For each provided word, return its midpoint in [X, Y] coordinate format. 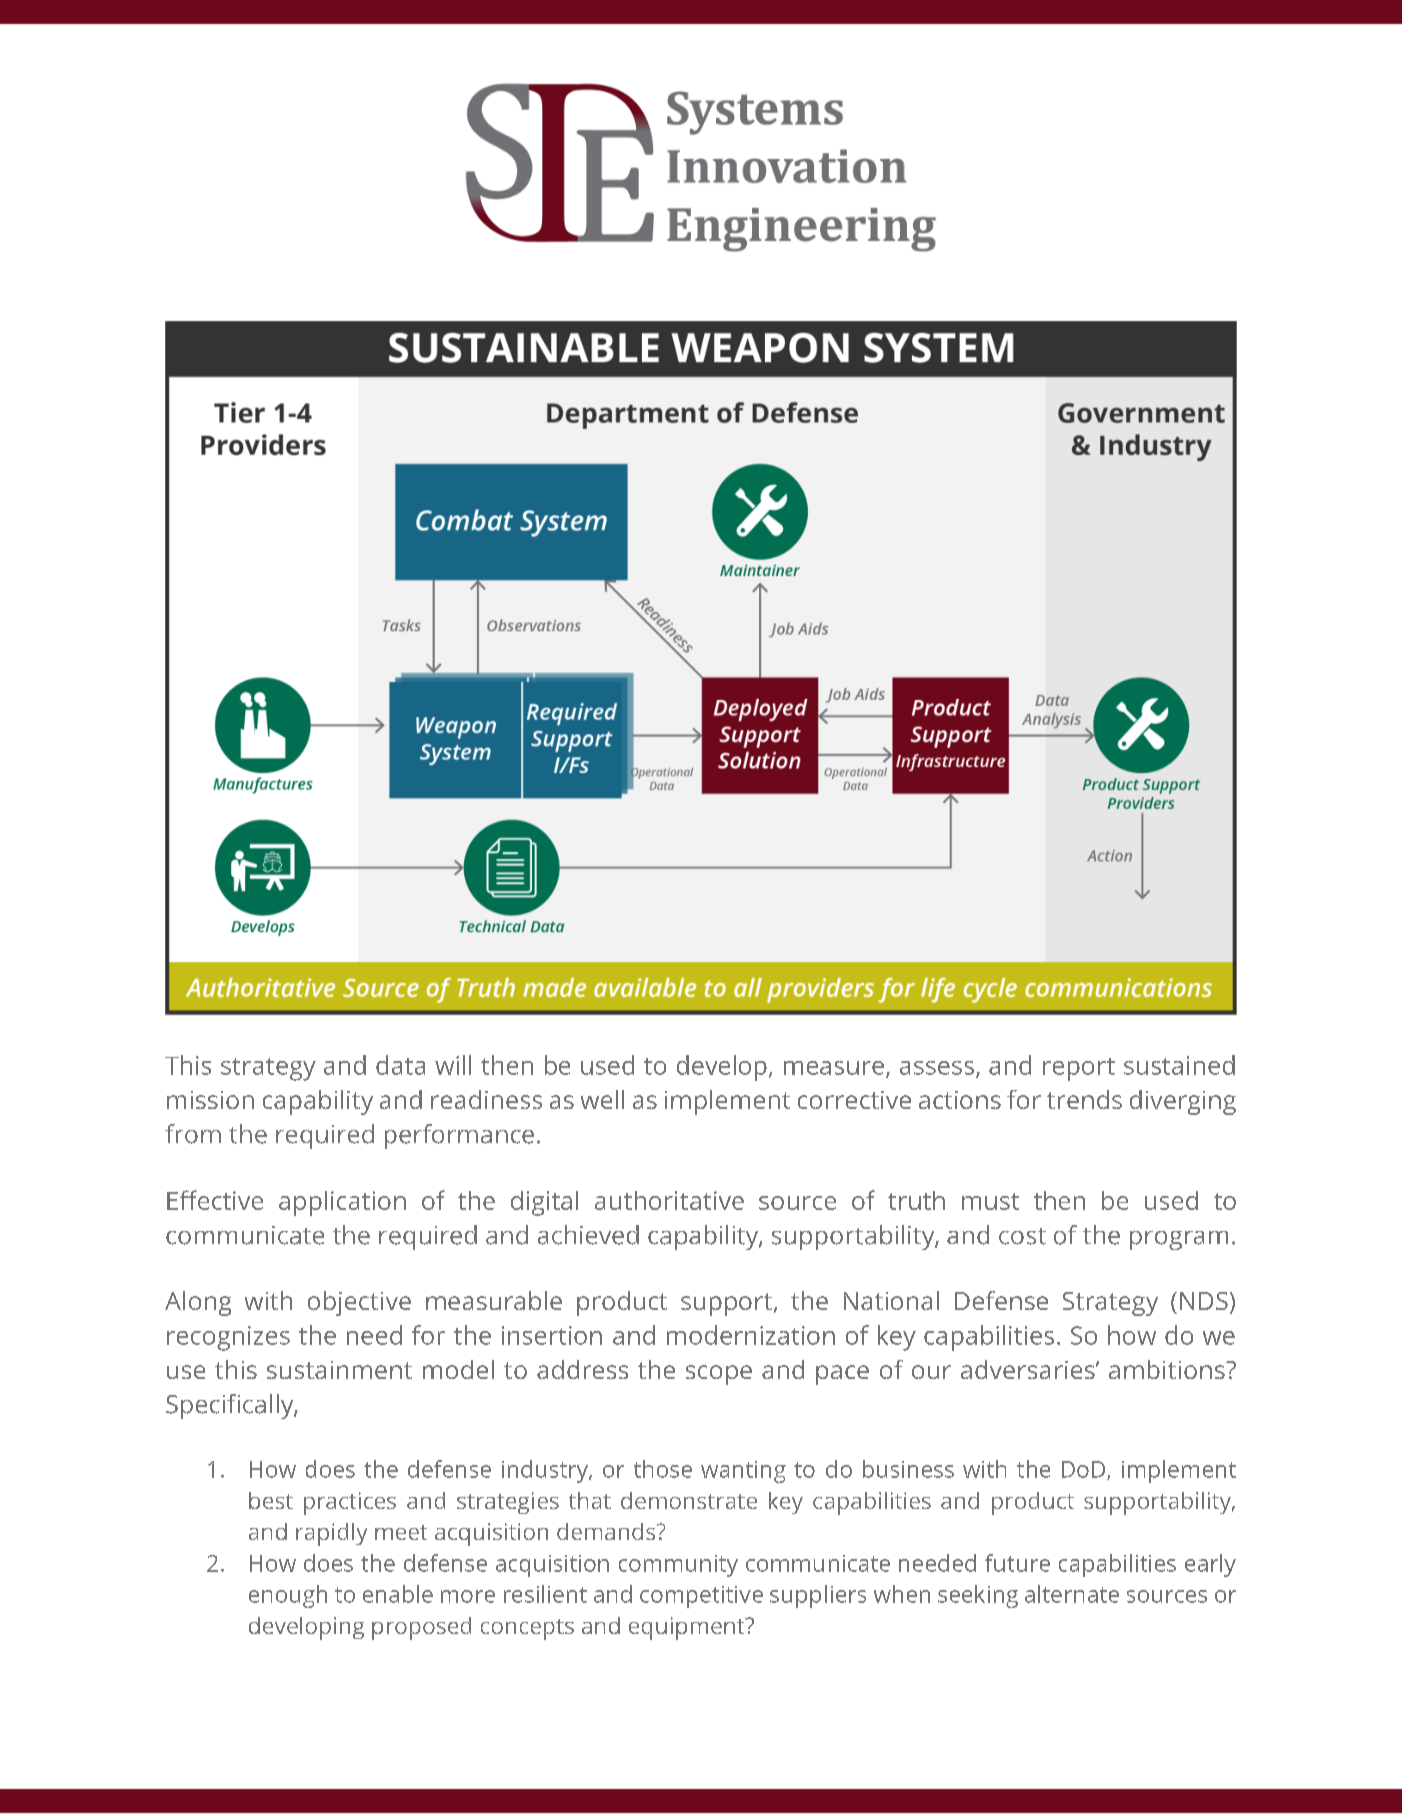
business [908, 1469]
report [1079, 1069]
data [400, 1065]
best [271, 1500]
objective [359, 1303]
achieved [588, 1235]
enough [288, 1596]
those [663, 1469]
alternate [1072, 1594]
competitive [701, 1597]
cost [1022, 1236]
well [602, 1099]
